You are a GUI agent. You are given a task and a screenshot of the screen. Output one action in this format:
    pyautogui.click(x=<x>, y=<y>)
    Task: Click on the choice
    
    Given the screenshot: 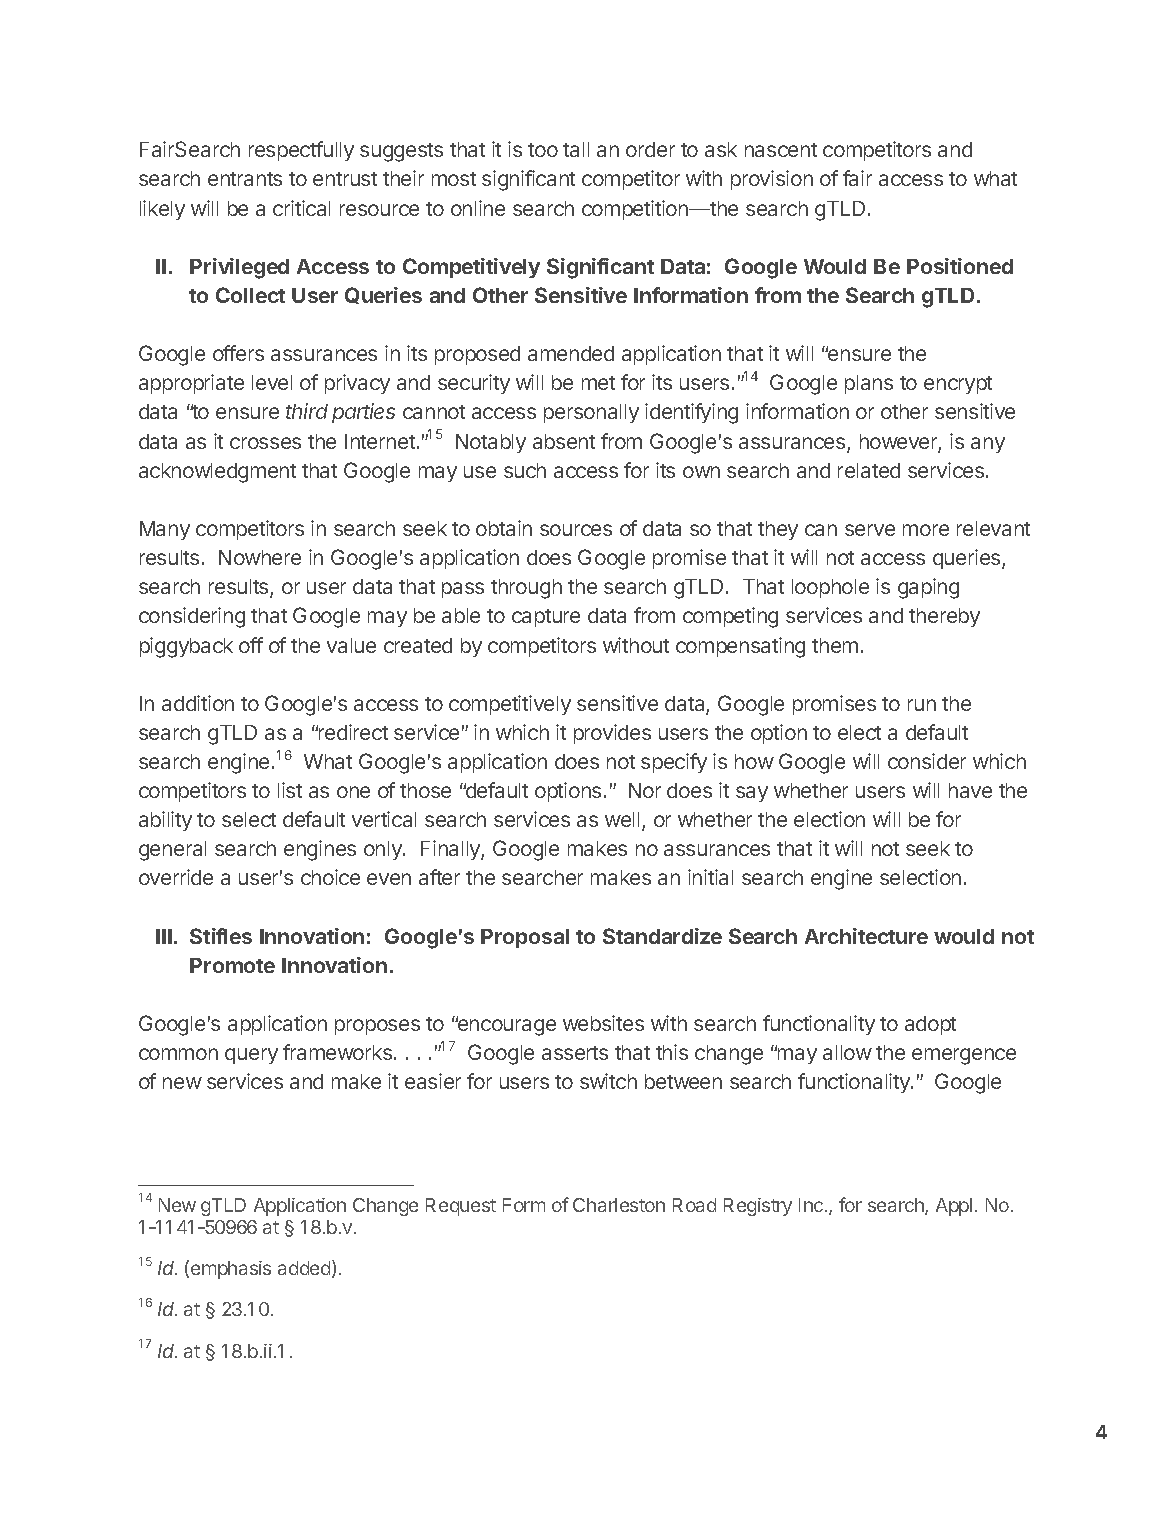 What is the action you would take?
    pyautogui.click(x=330, y=877)
